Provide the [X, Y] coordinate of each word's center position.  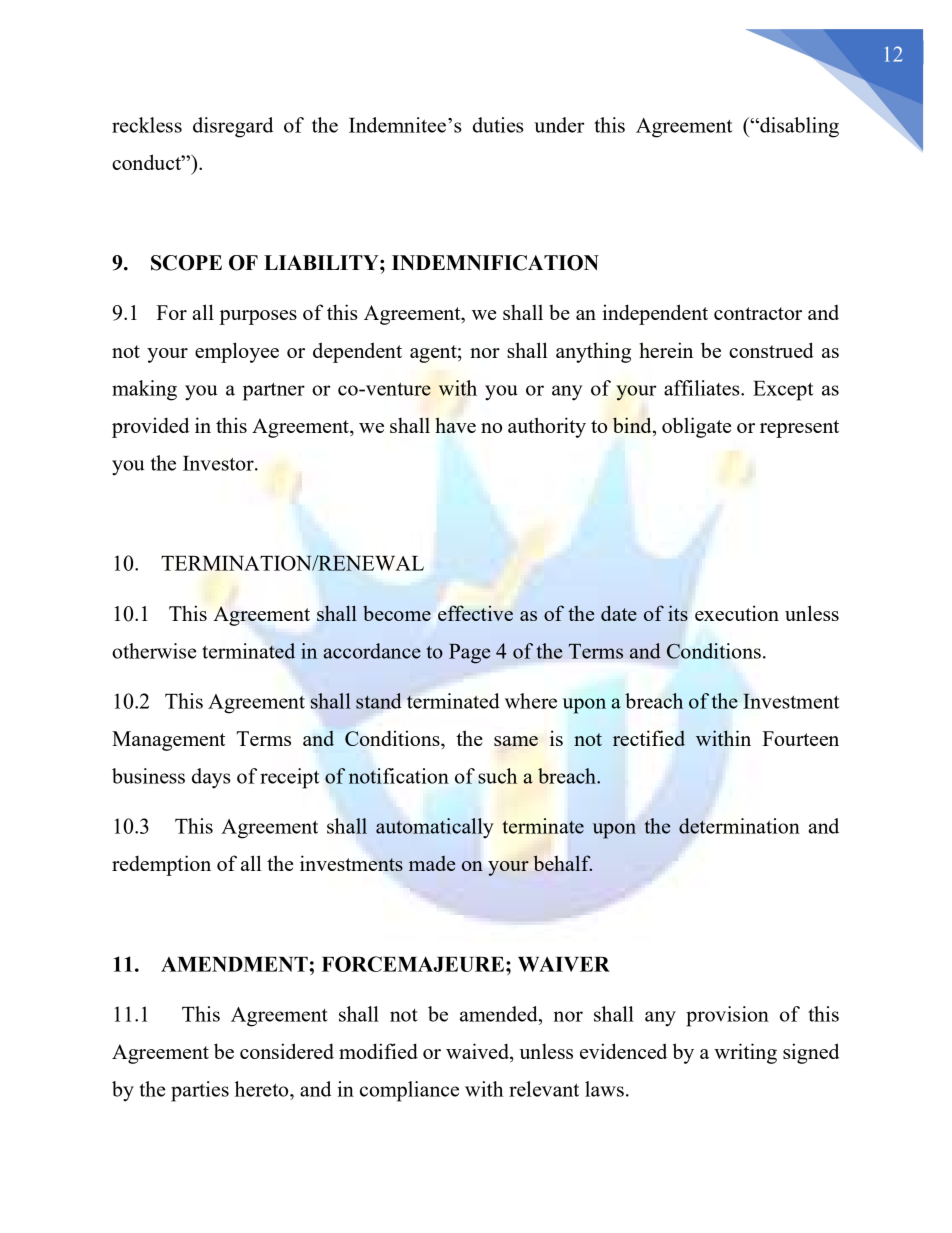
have [455, 425]
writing [745, 1053]
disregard [233, 127]
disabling [798, 127]
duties [498, 125]
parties [200, 1091]
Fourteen [800, 738]
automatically [434, 828]
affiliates [703, 388]
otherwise [154, 651]
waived [478, 1052]
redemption [161, 865]
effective [475, 613]
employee [237, 352]
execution [737, 613]
